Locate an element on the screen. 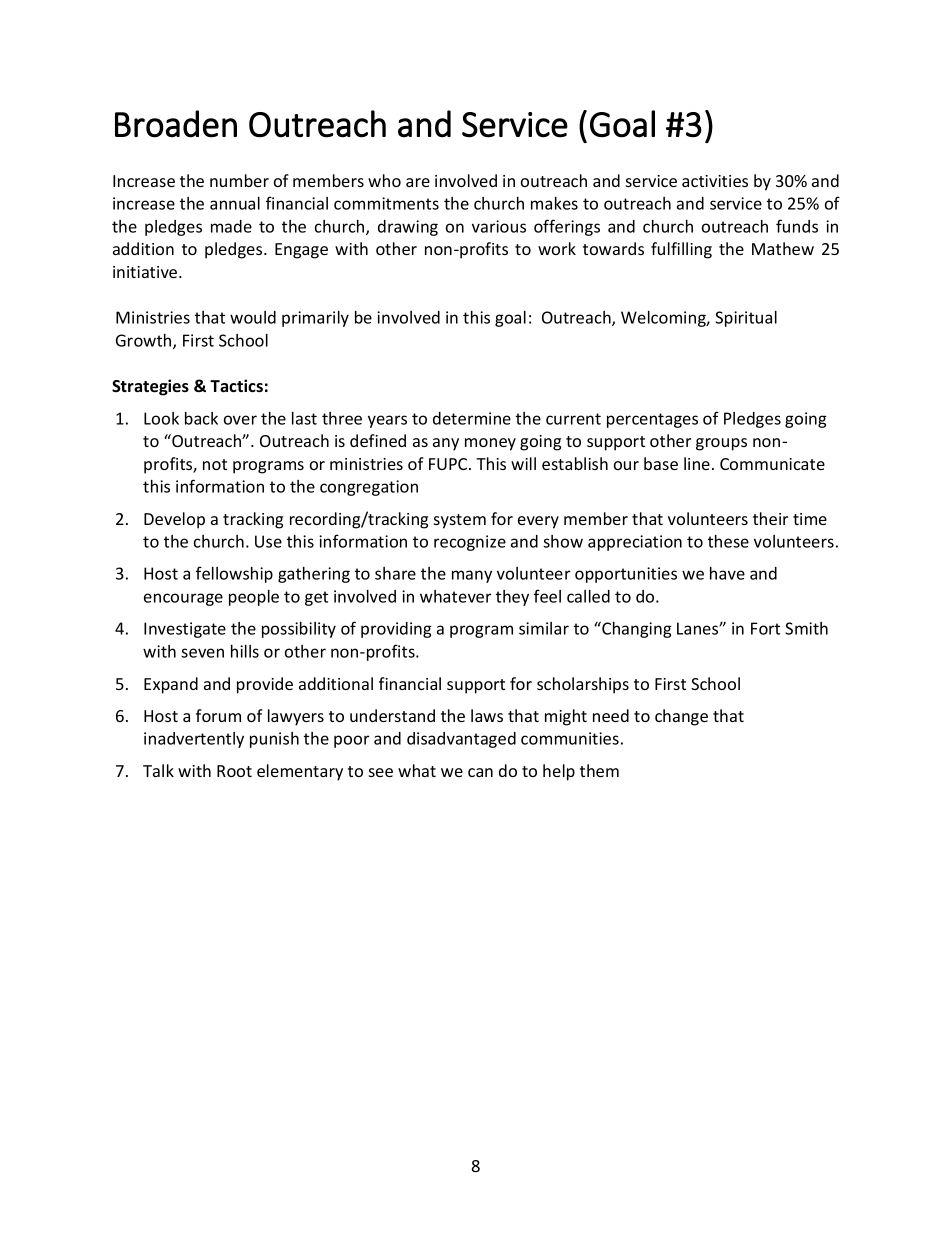 The height and width of the screenshot is (1233, 952). Spiritual is located at coordinates (746, 319).
